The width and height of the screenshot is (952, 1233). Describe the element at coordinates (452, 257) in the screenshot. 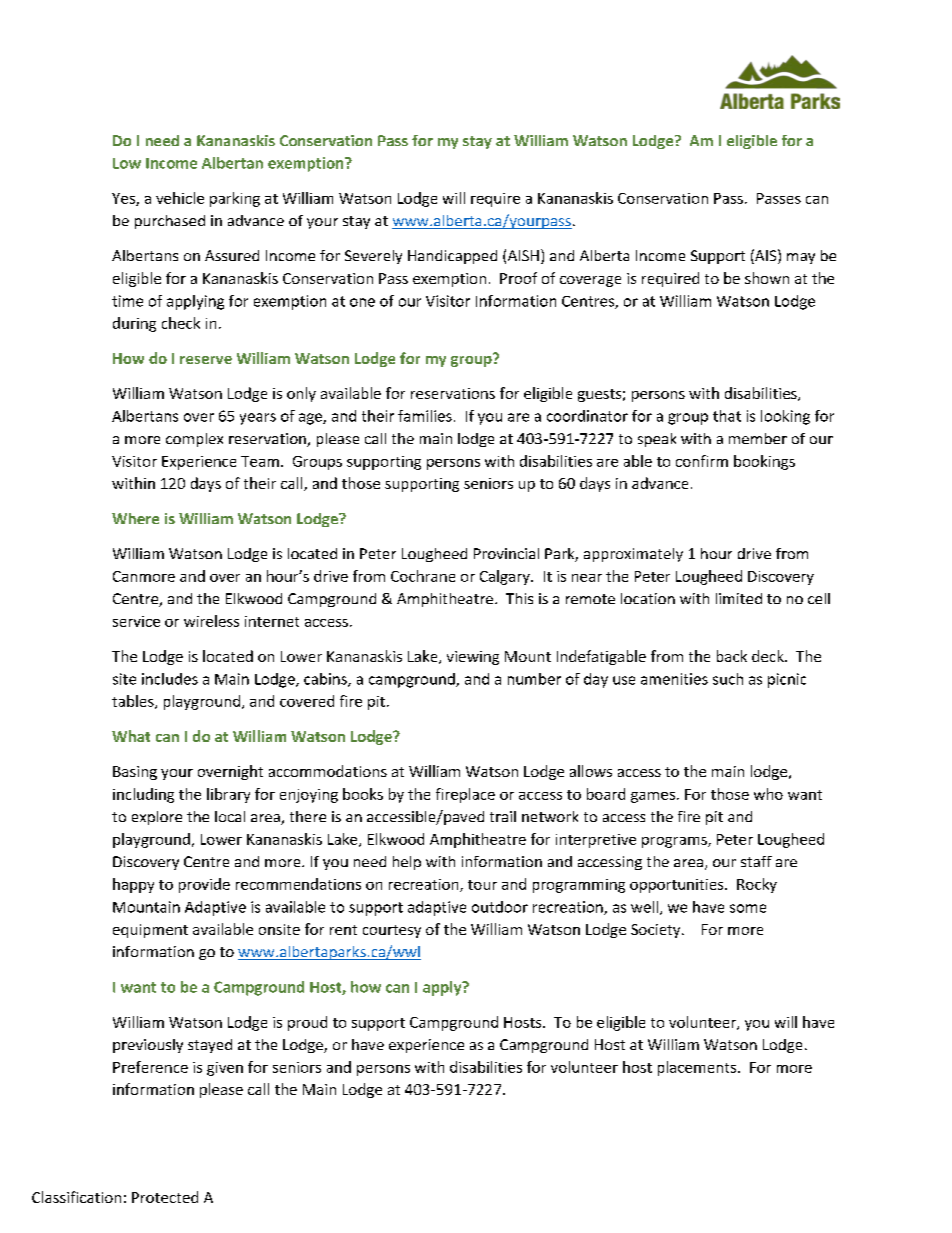

I see `Handicapped` at that location.
